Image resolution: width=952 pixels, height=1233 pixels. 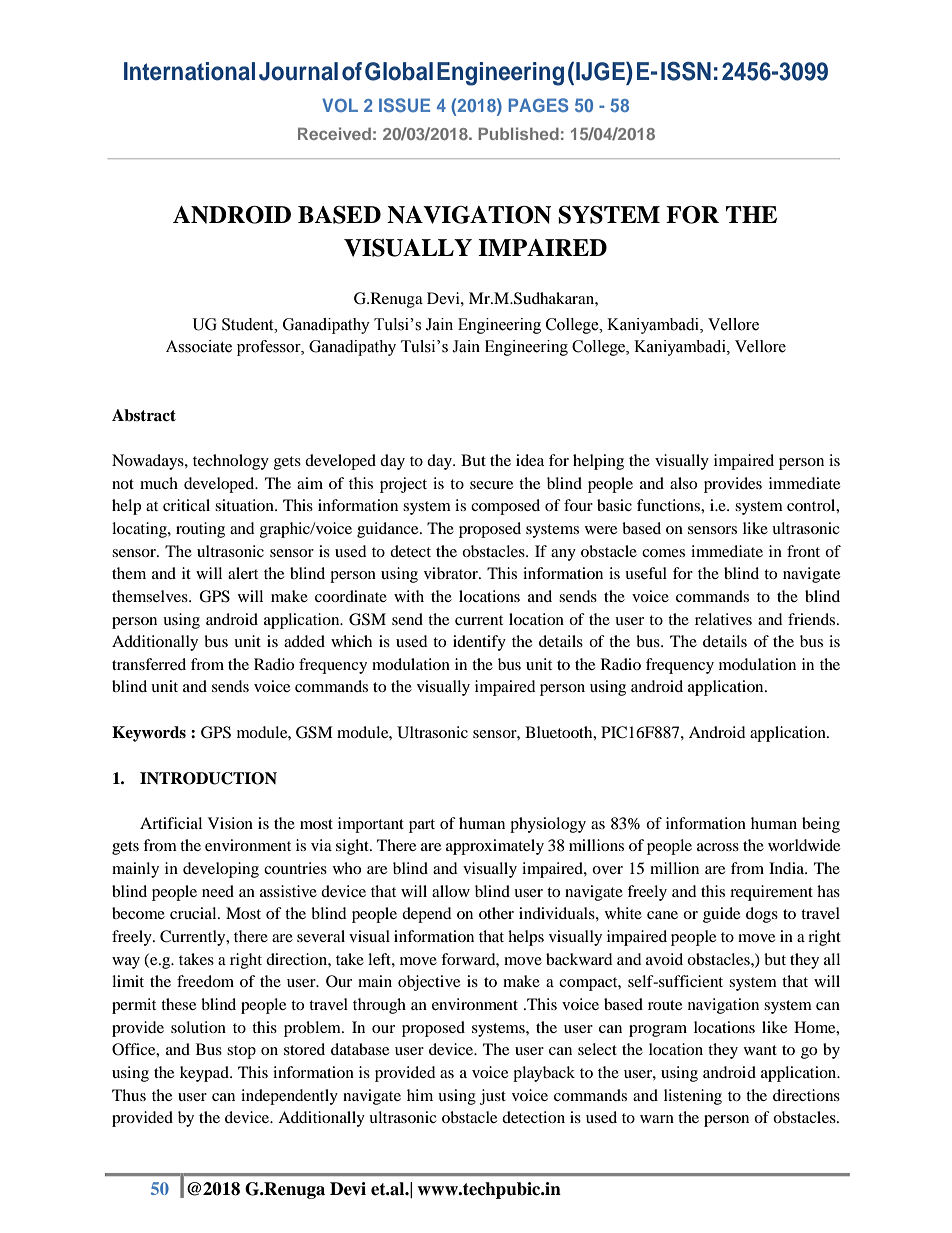 I want to click on alert, so click(x=243, y=573).
